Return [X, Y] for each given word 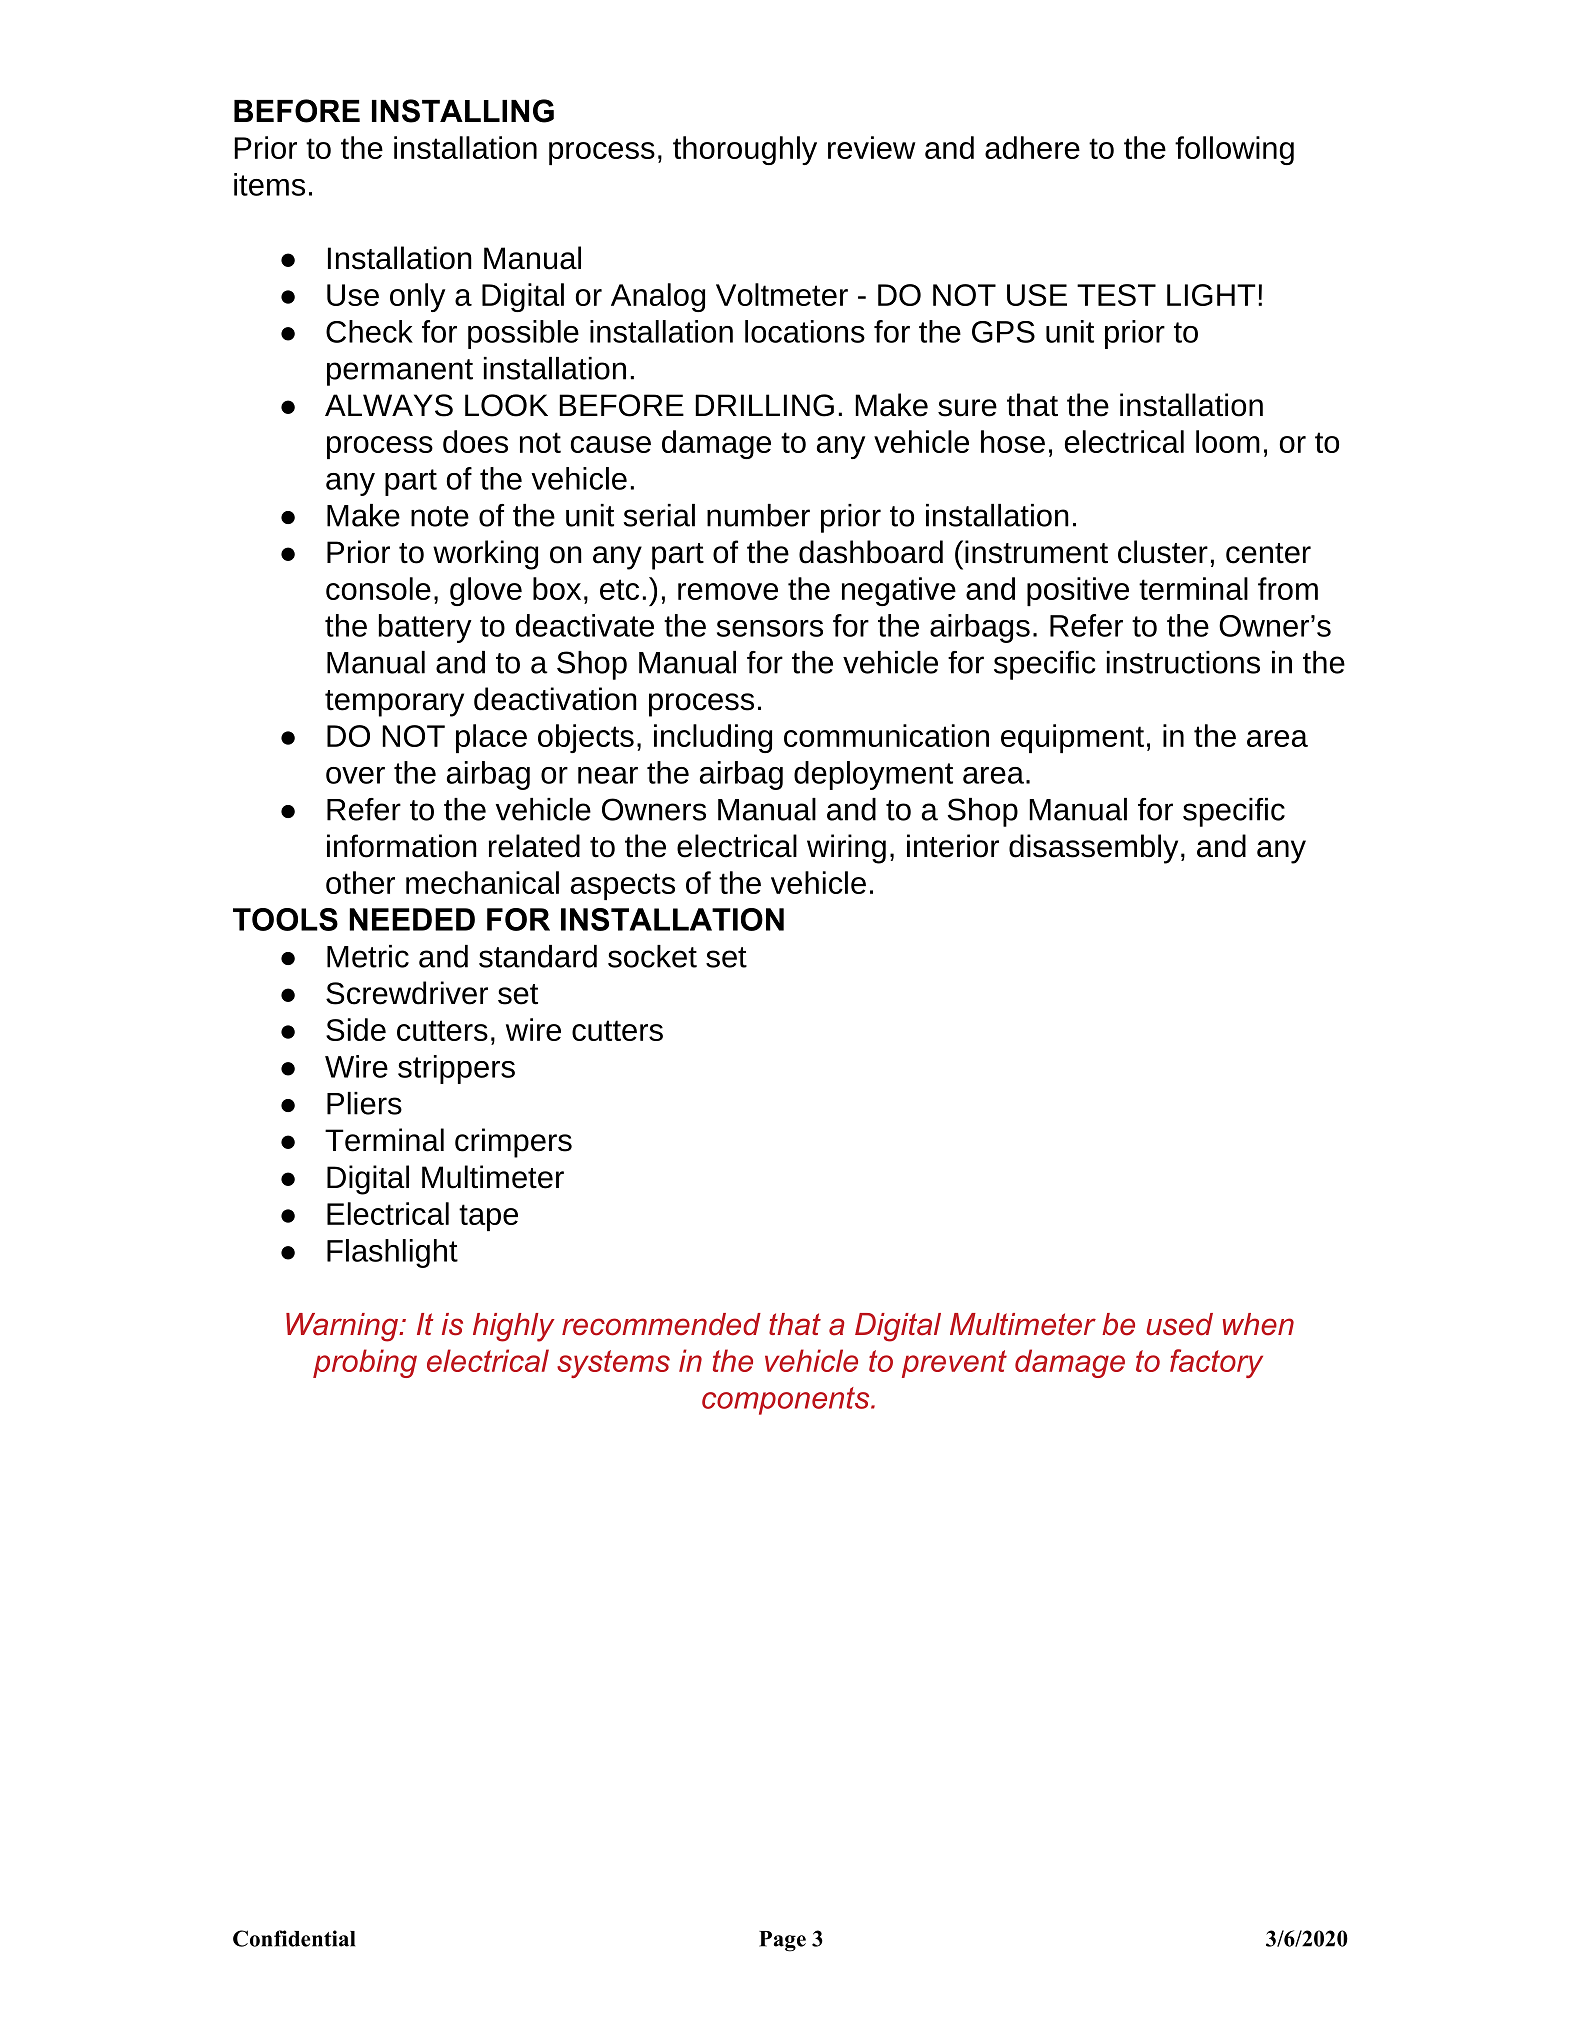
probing [365, 1363]
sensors [770, 628]
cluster [1163, 552]
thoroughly [745, 150]
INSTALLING [463, 111]
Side [356, 1029]
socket [652, 956]
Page [782, 1941]
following [1234, 150]
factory [1216, 1363]
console [378, 588]
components [787, 1401]
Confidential [294, 1938]
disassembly [1093, 849]
